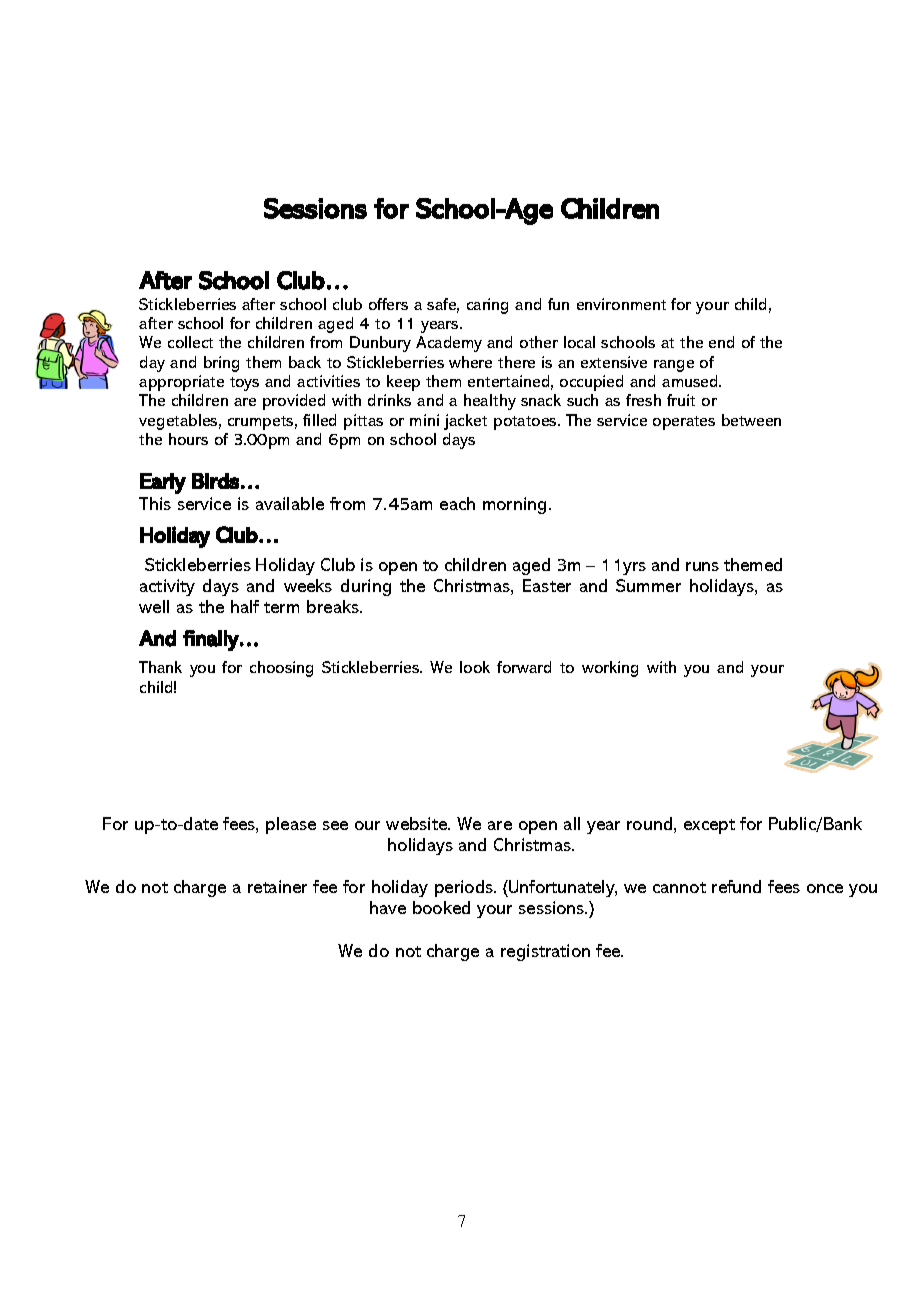 The height and width of the document is (1308, 924). I want to click on except, so click(709, 826).
